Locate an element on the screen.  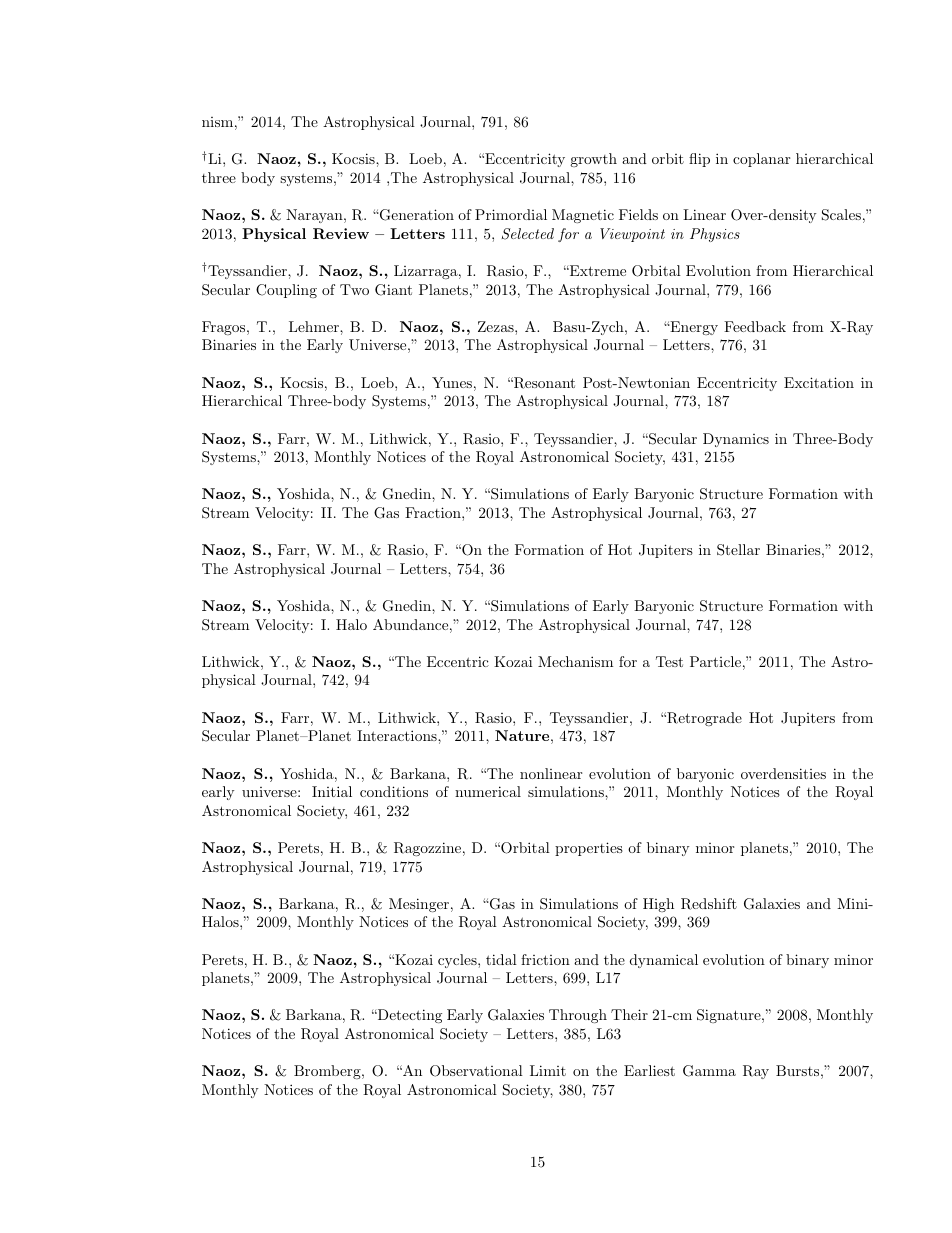
Observational is located at coordinates (476, 1071).
